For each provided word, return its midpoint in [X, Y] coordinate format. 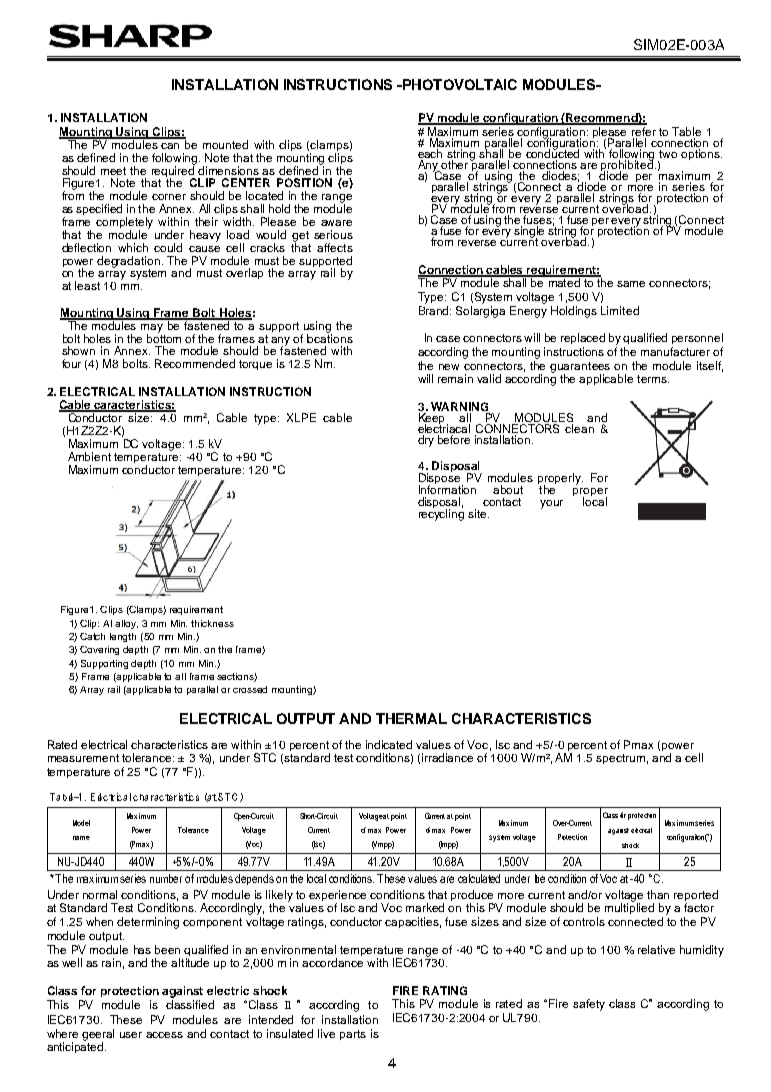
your [551, 504]
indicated [389, 744]
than [658, 894]
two [668, 154]
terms [653, 379]
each [430, 155]
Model [81, 823]
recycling [441, 514]
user [131, 1035]
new [449, 367]
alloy [126, 624]
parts [353, 1035]
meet [113, 171]
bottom [164, 337]
